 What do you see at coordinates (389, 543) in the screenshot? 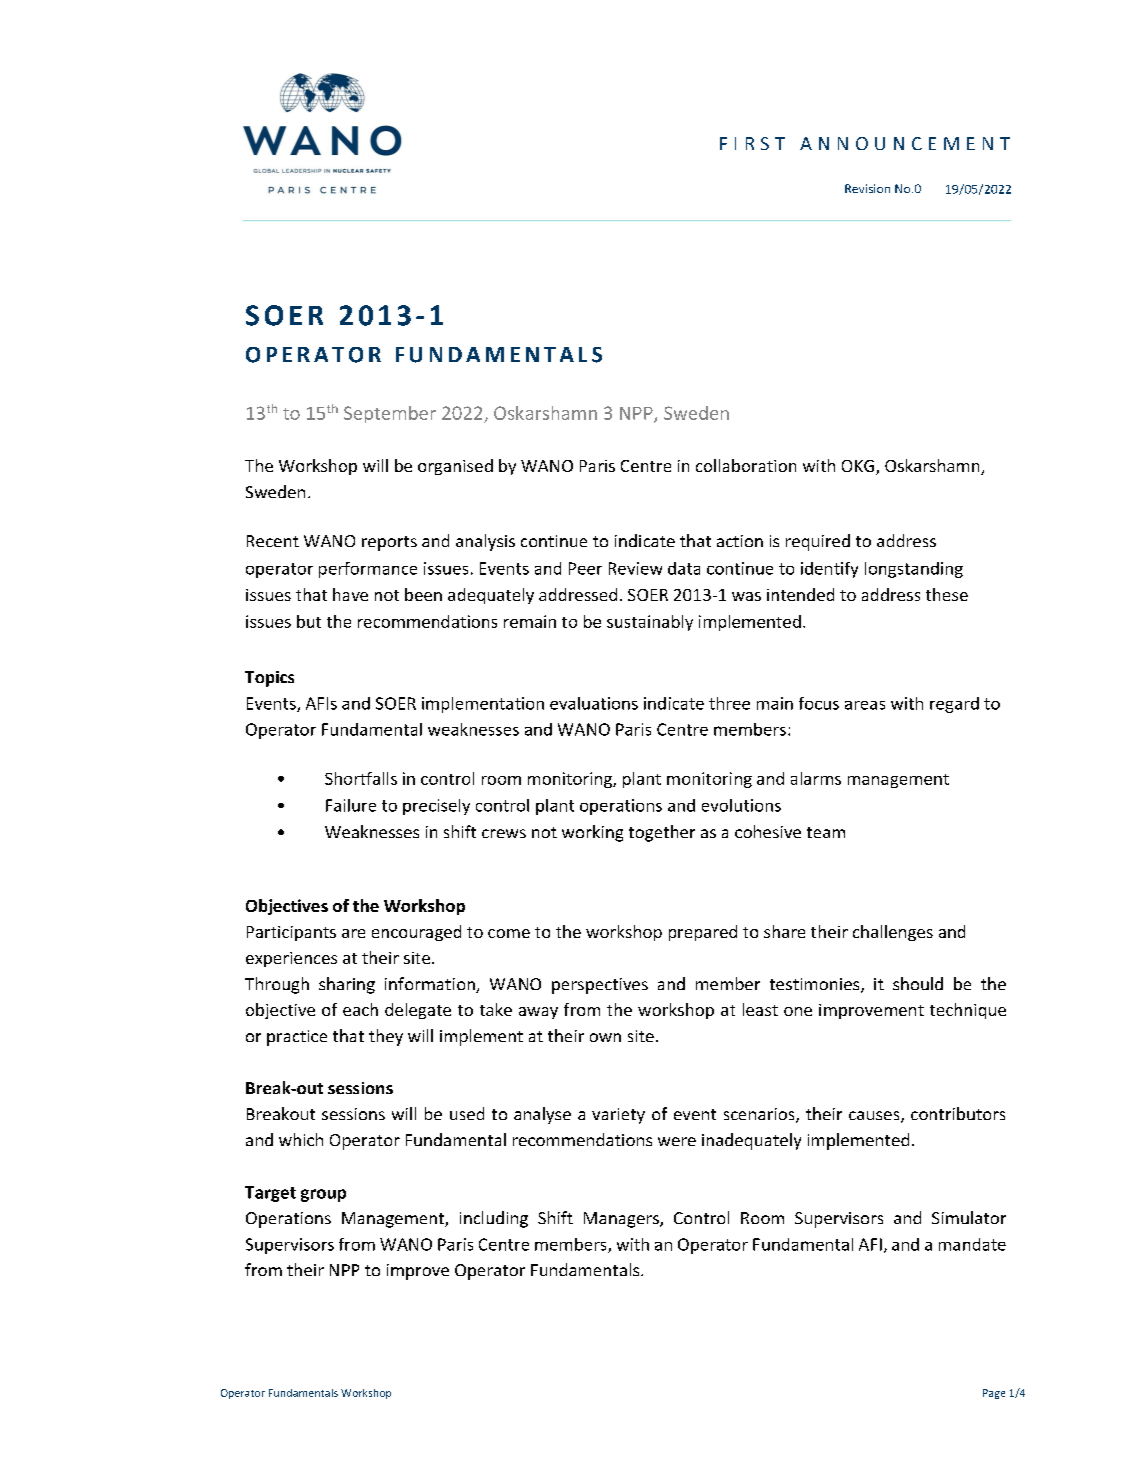
I see `reports` at bounding box center [389, 543].
